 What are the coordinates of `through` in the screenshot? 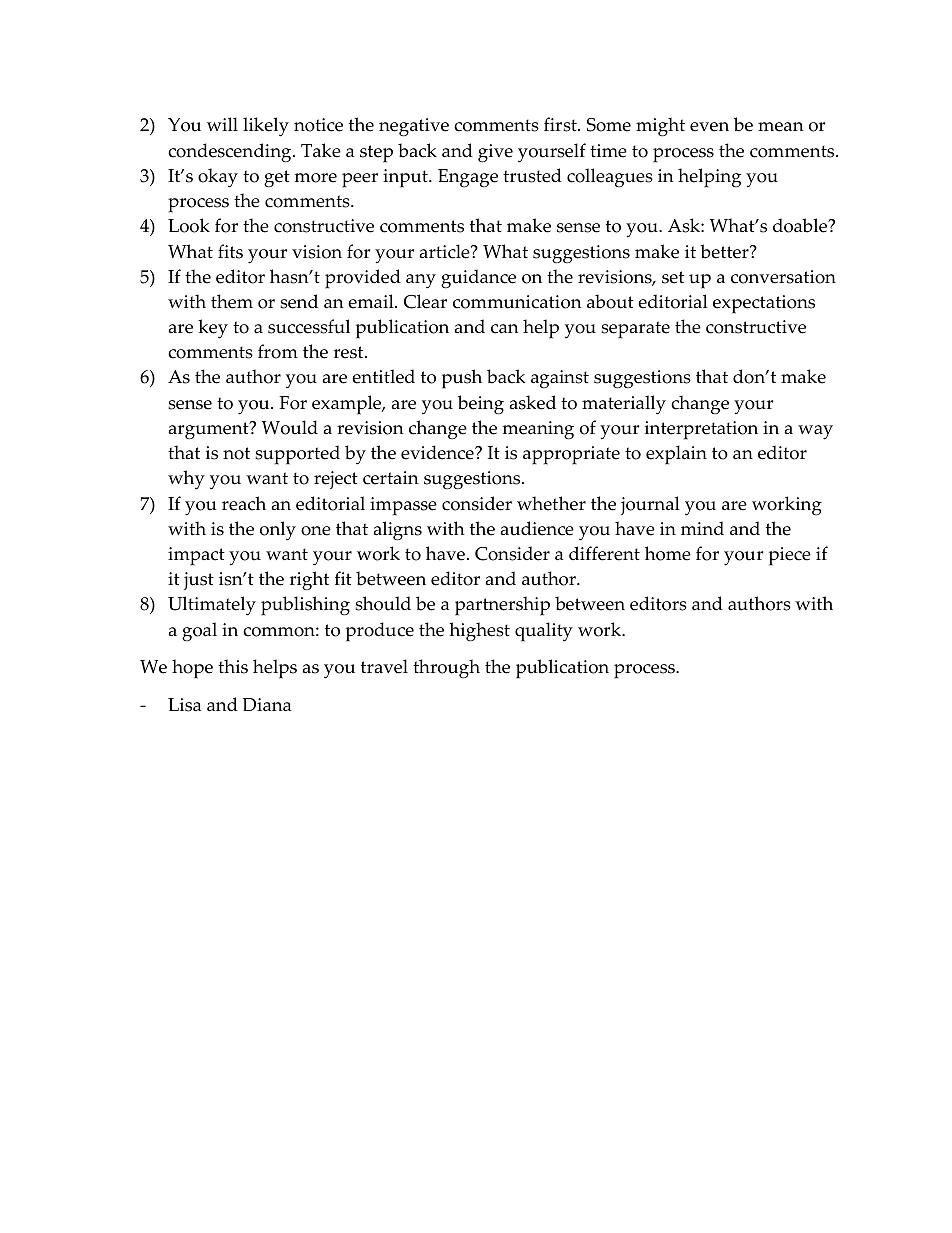 It's located at (446, 669).
